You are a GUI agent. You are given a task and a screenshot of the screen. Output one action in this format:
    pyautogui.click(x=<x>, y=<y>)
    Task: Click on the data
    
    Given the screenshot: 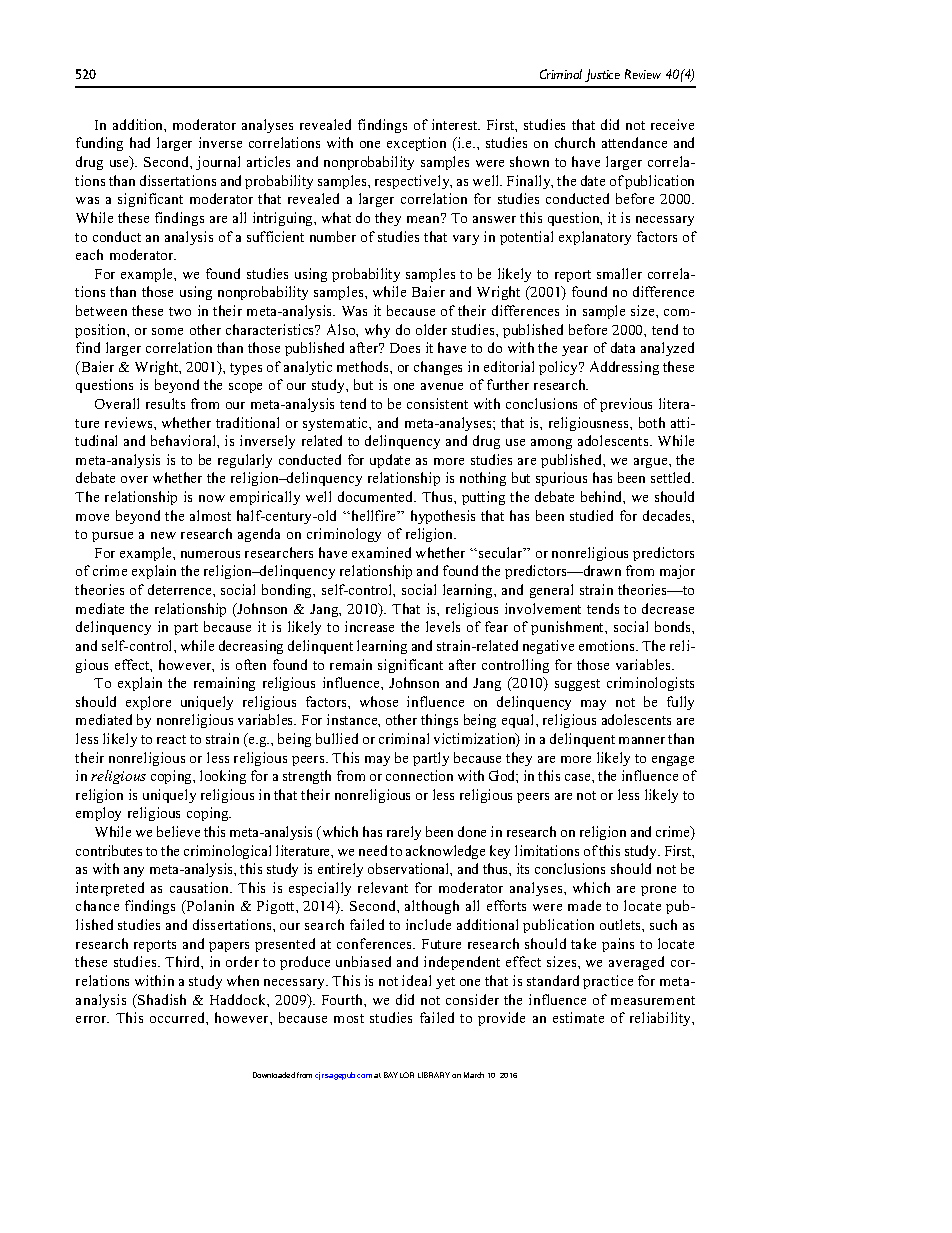 What is the action you would take?
    pyautogui.click(x=623, y=347)
